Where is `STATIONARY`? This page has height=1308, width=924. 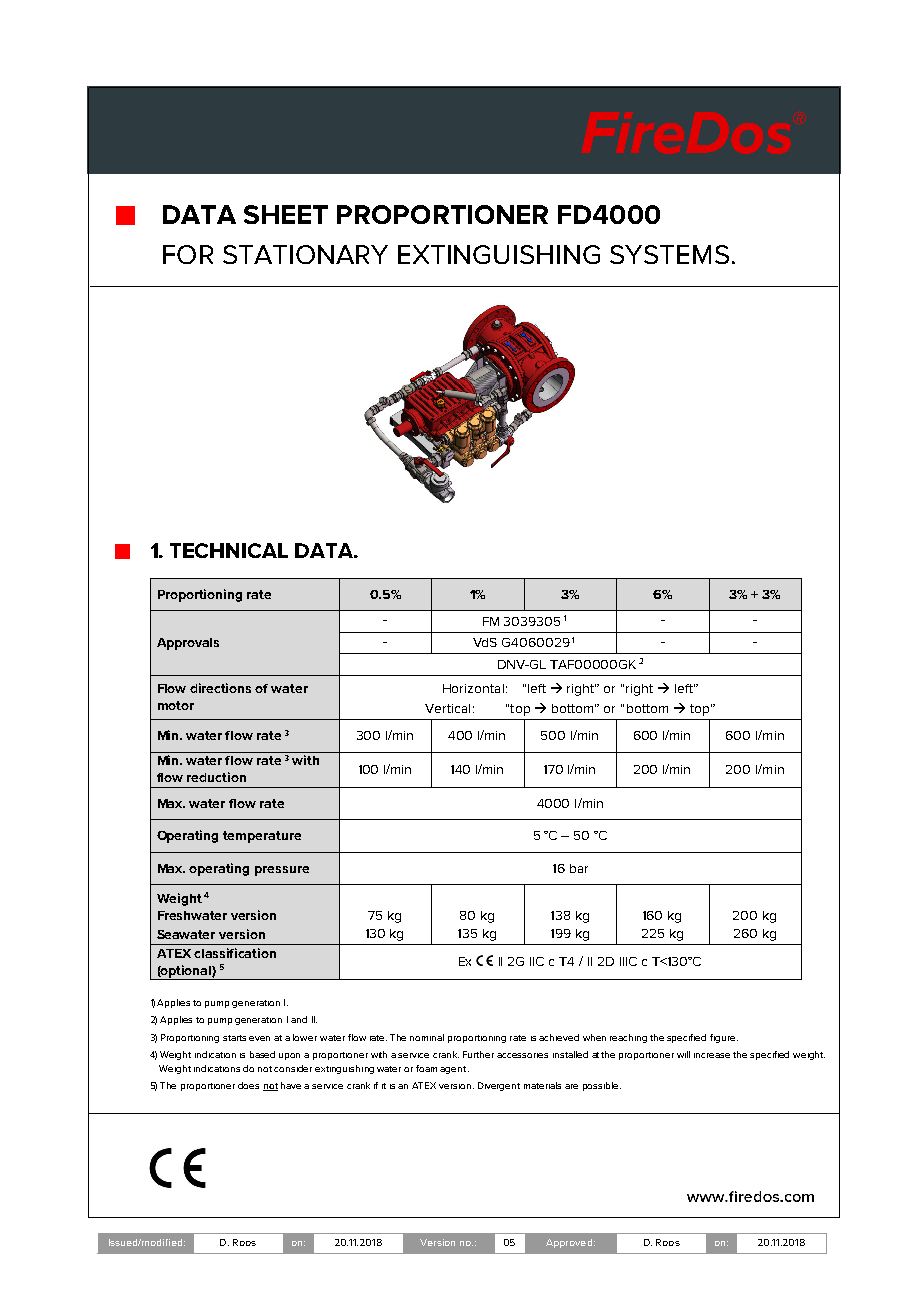 STATIONARY is located at coordinates (305, 254).
